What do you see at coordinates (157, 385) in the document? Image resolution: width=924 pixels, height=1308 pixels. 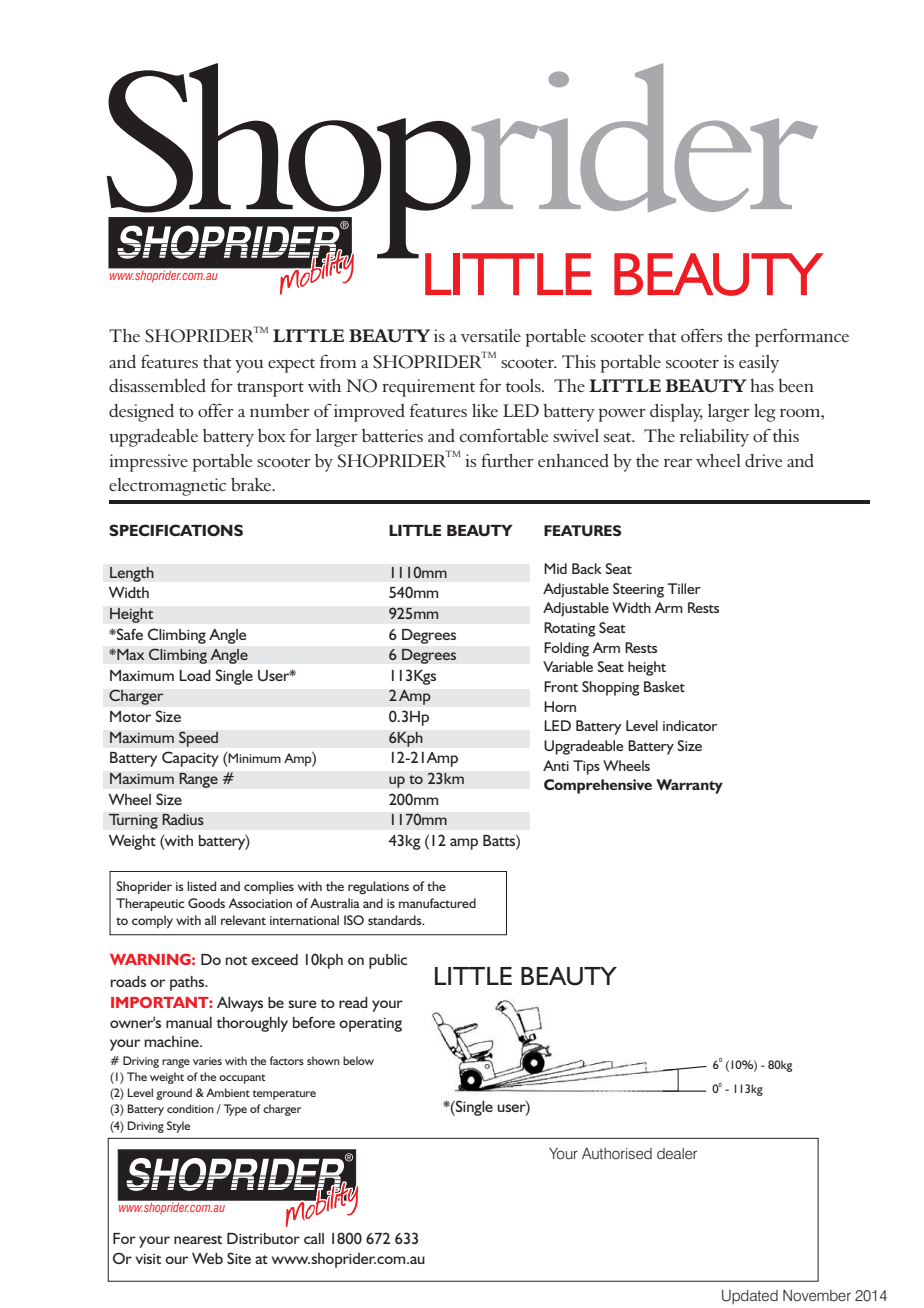 I see `disassembled` at bounding box center [157, 385].
